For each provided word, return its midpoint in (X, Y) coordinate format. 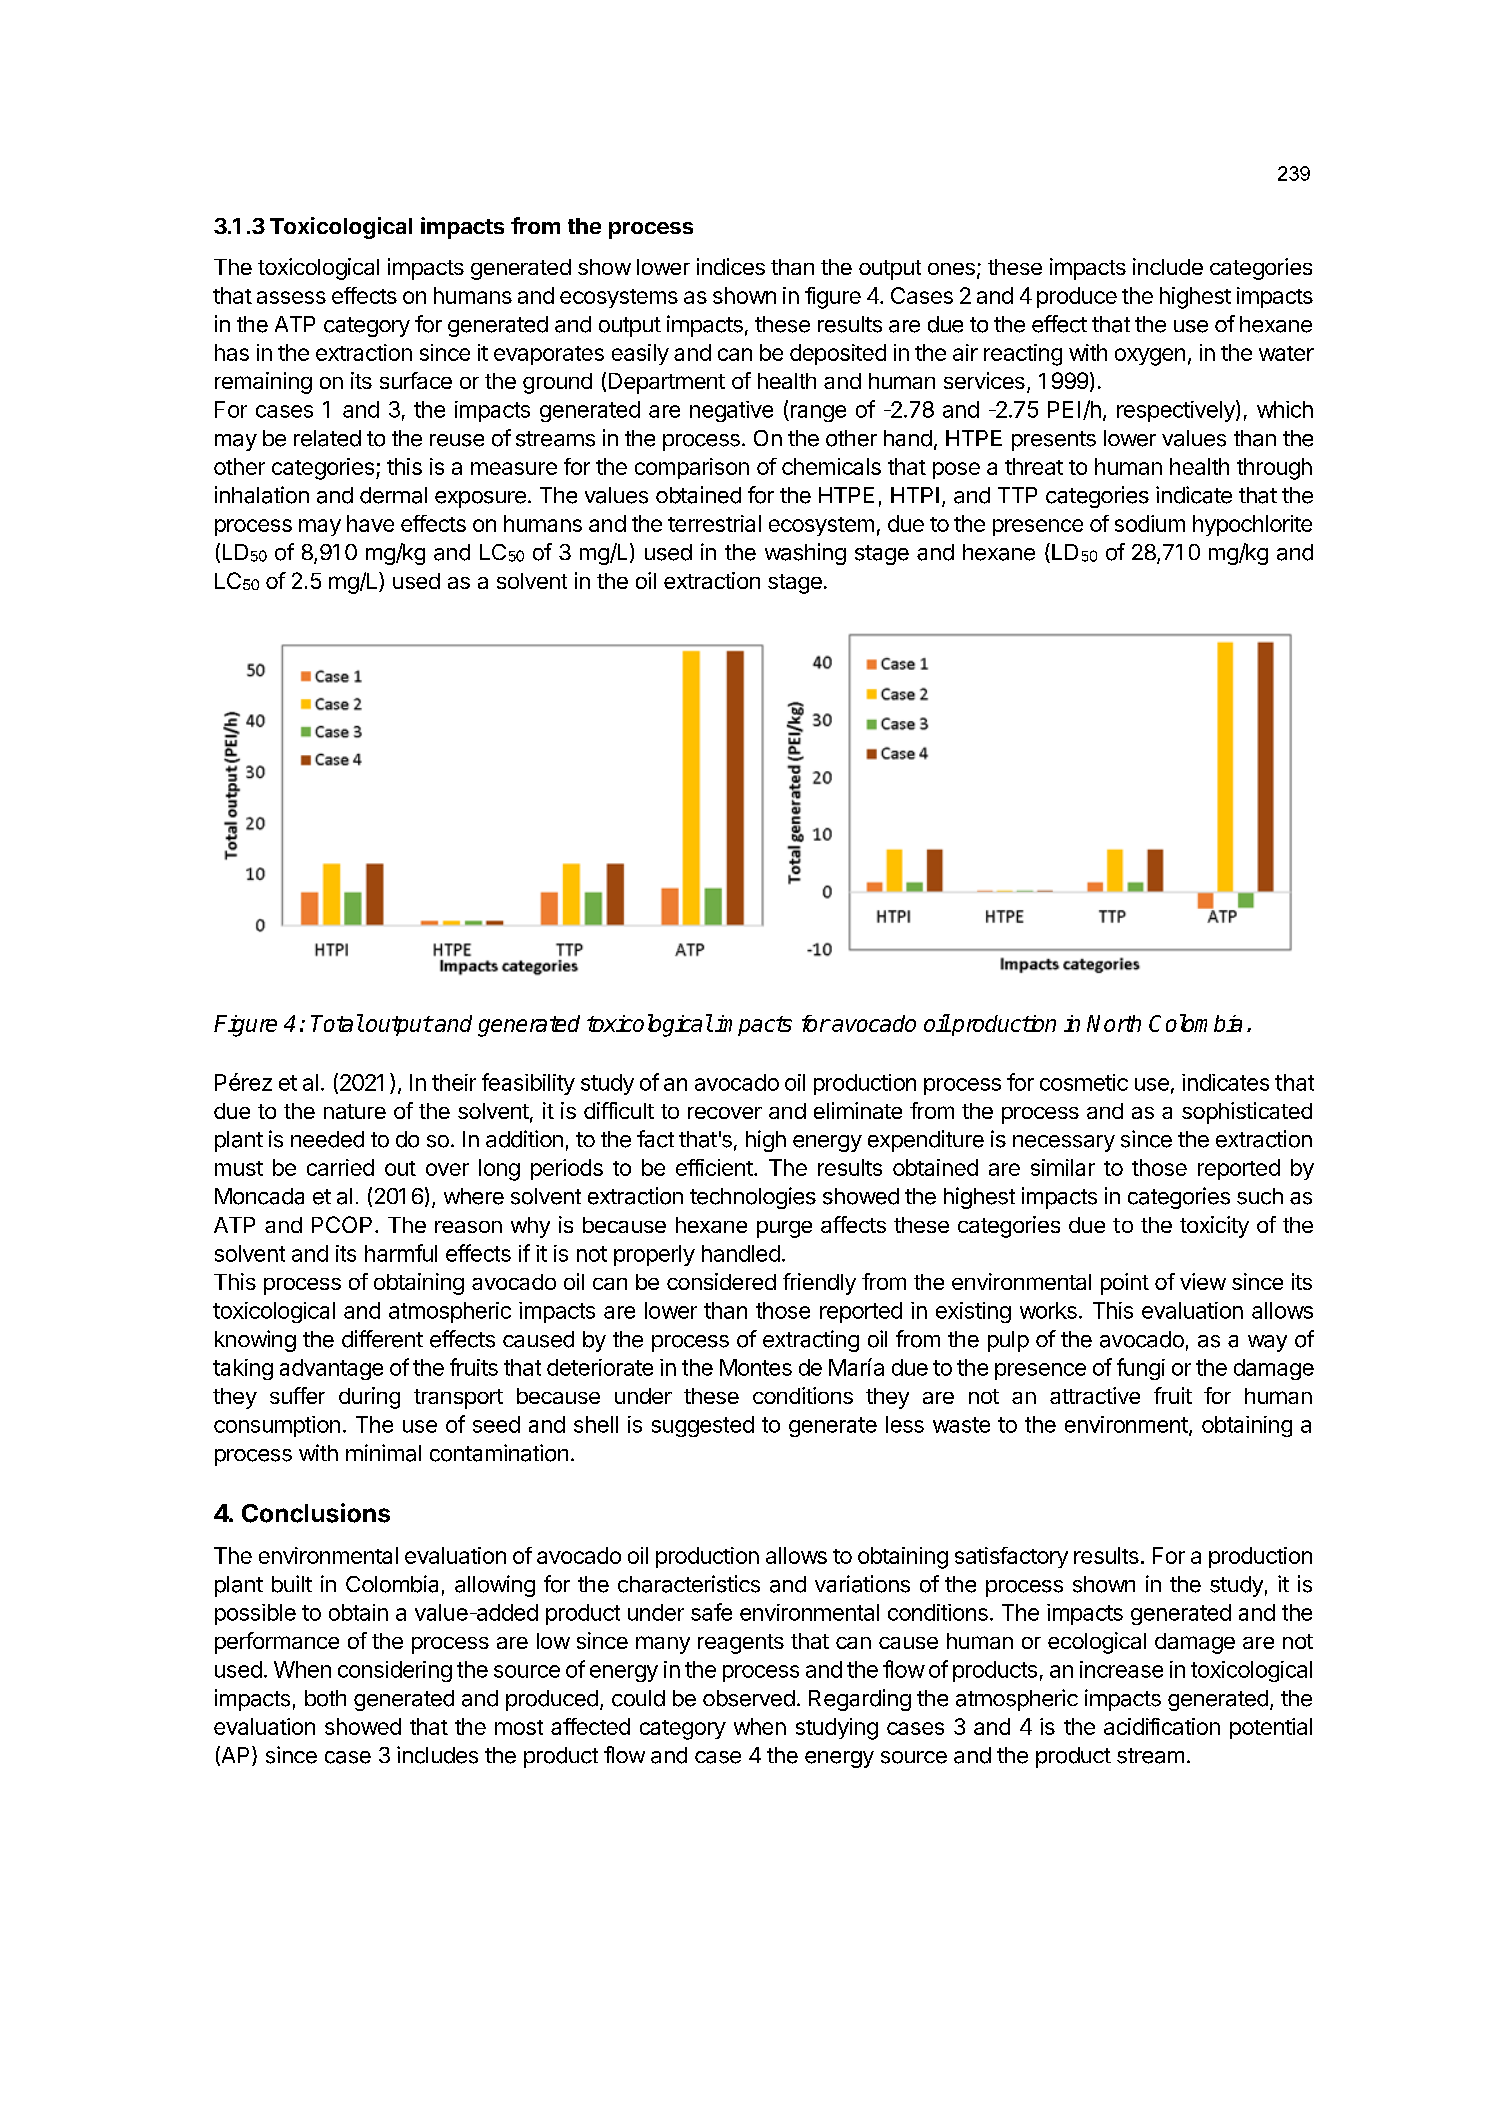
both (325, 1698)
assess (291, 297)
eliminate (858, 1110)
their (454, 1082)
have (370, 523)
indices (731, 266)
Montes (756, 1367)
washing (805, 554)
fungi (1141, 1369)
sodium (1150, 523)
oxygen (1150, 357)
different (382, 1339)
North (1114, 1023)
